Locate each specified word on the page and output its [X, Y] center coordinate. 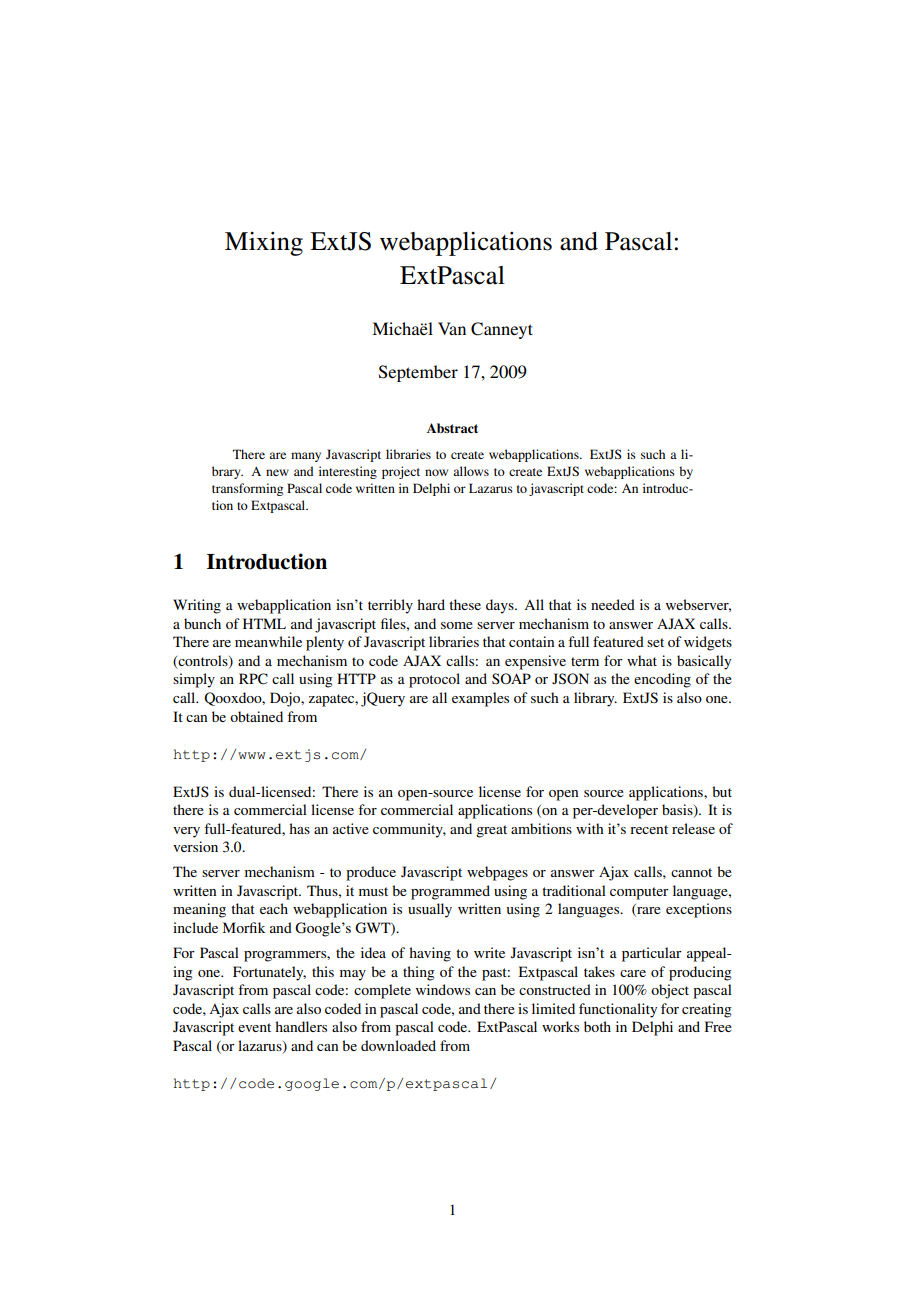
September [418, 373]
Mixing [264, 244]
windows [443, 989]
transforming [247, 489]
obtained [256, 716]
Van [452, 328]
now [436, 472]
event [254, 1027]
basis [678, 811]
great [491, 831]
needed [613, 604]
